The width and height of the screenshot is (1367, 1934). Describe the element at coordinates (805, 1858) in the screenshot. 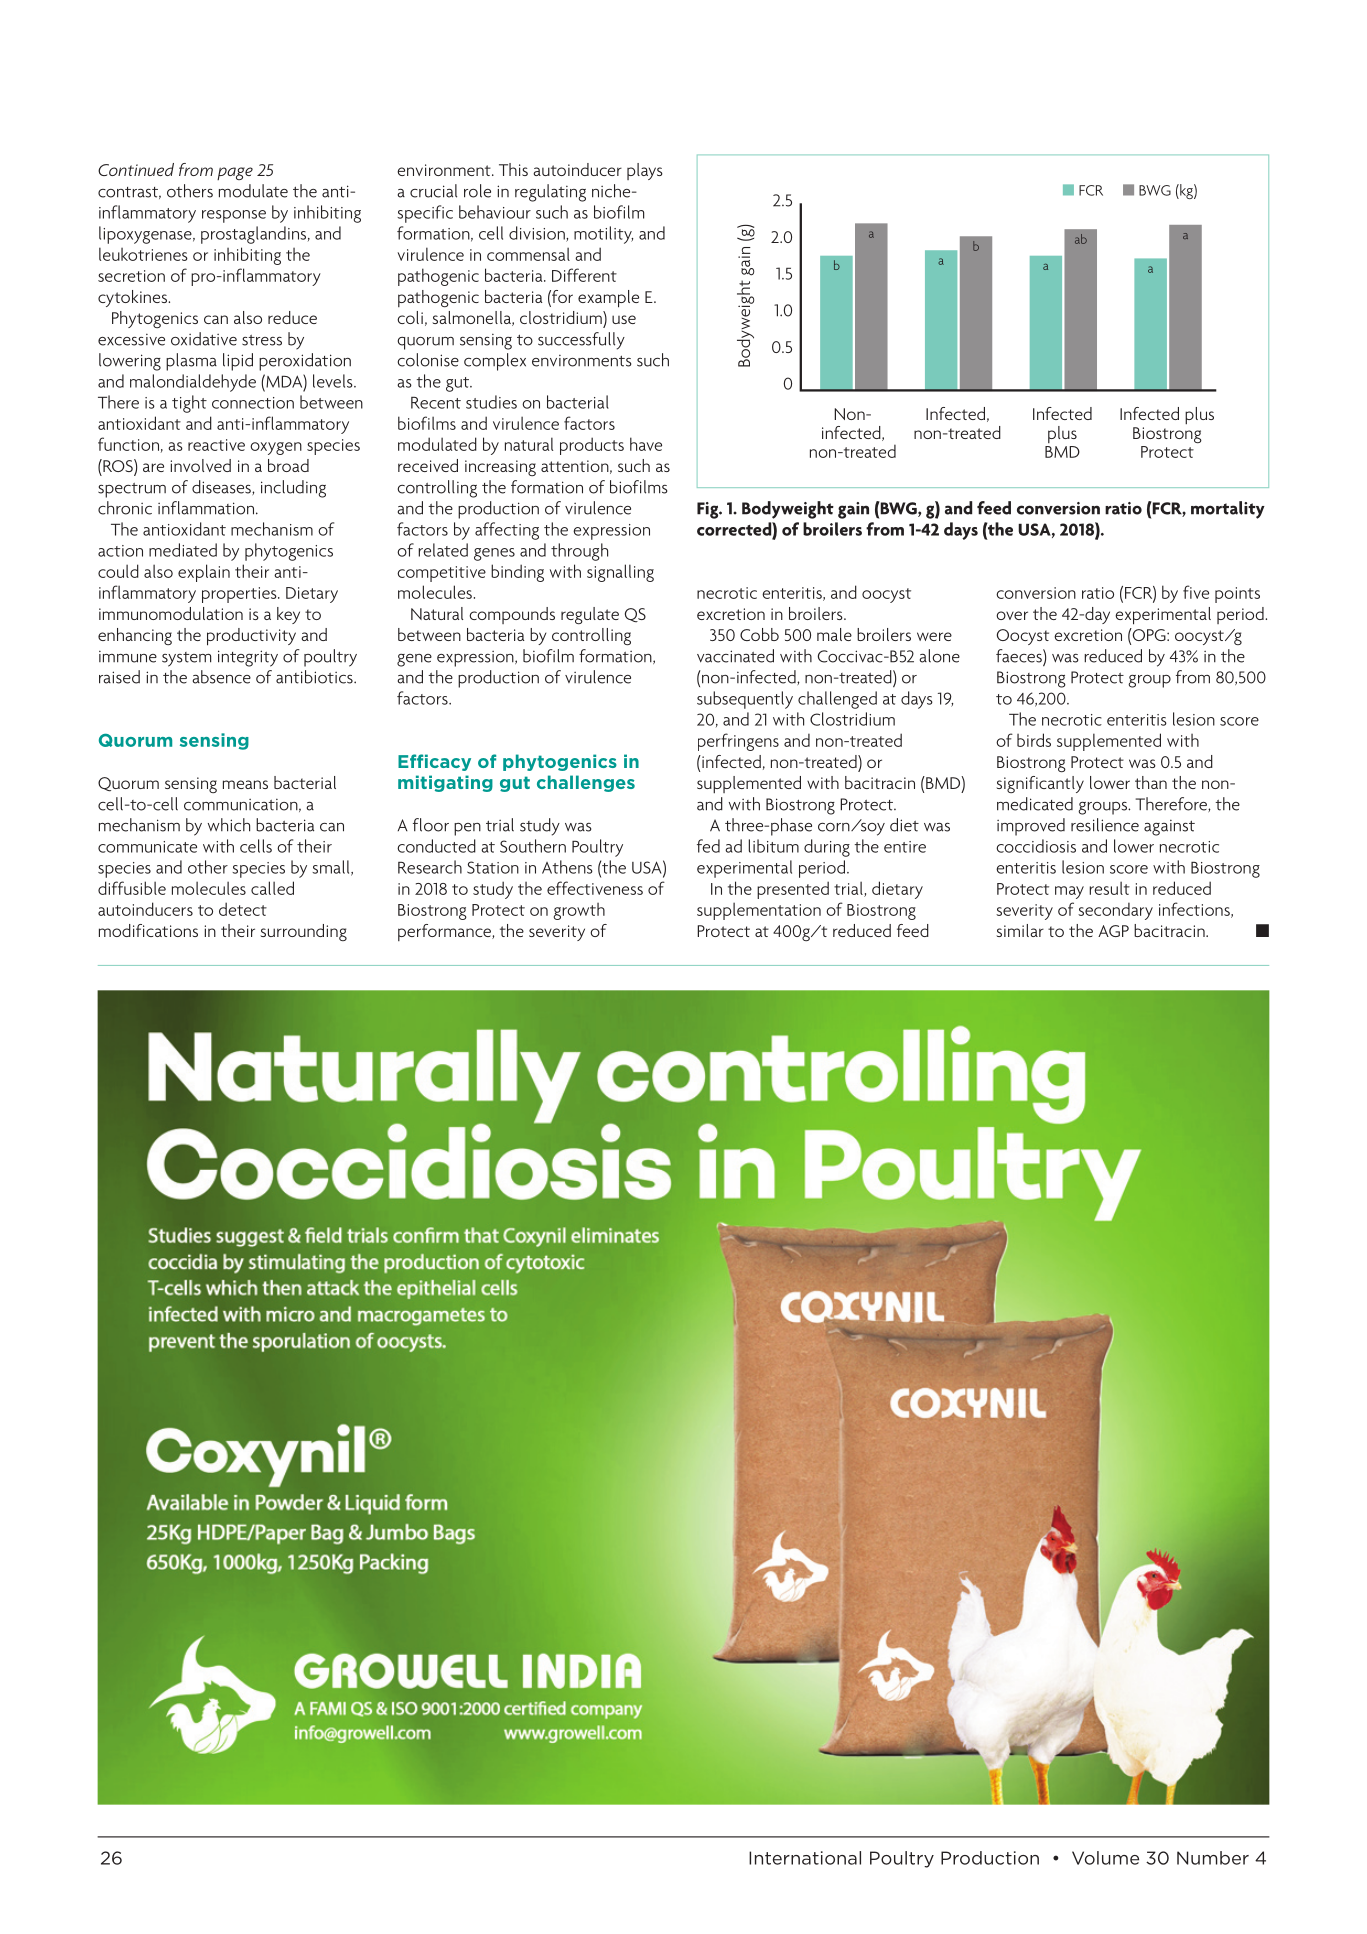

I see `International` at that location.
